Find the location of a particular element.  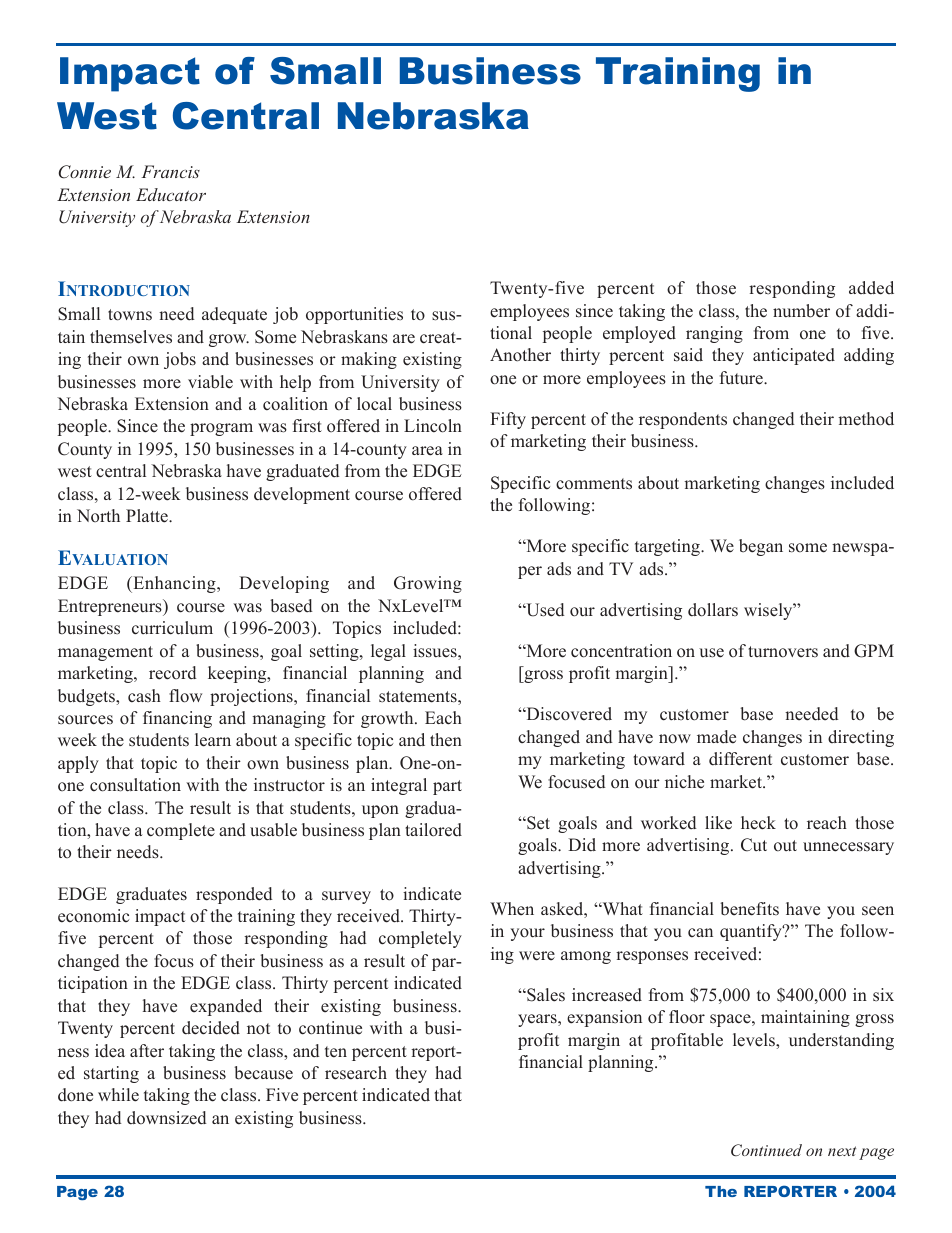

economic is located at coordinates (93, 916).
